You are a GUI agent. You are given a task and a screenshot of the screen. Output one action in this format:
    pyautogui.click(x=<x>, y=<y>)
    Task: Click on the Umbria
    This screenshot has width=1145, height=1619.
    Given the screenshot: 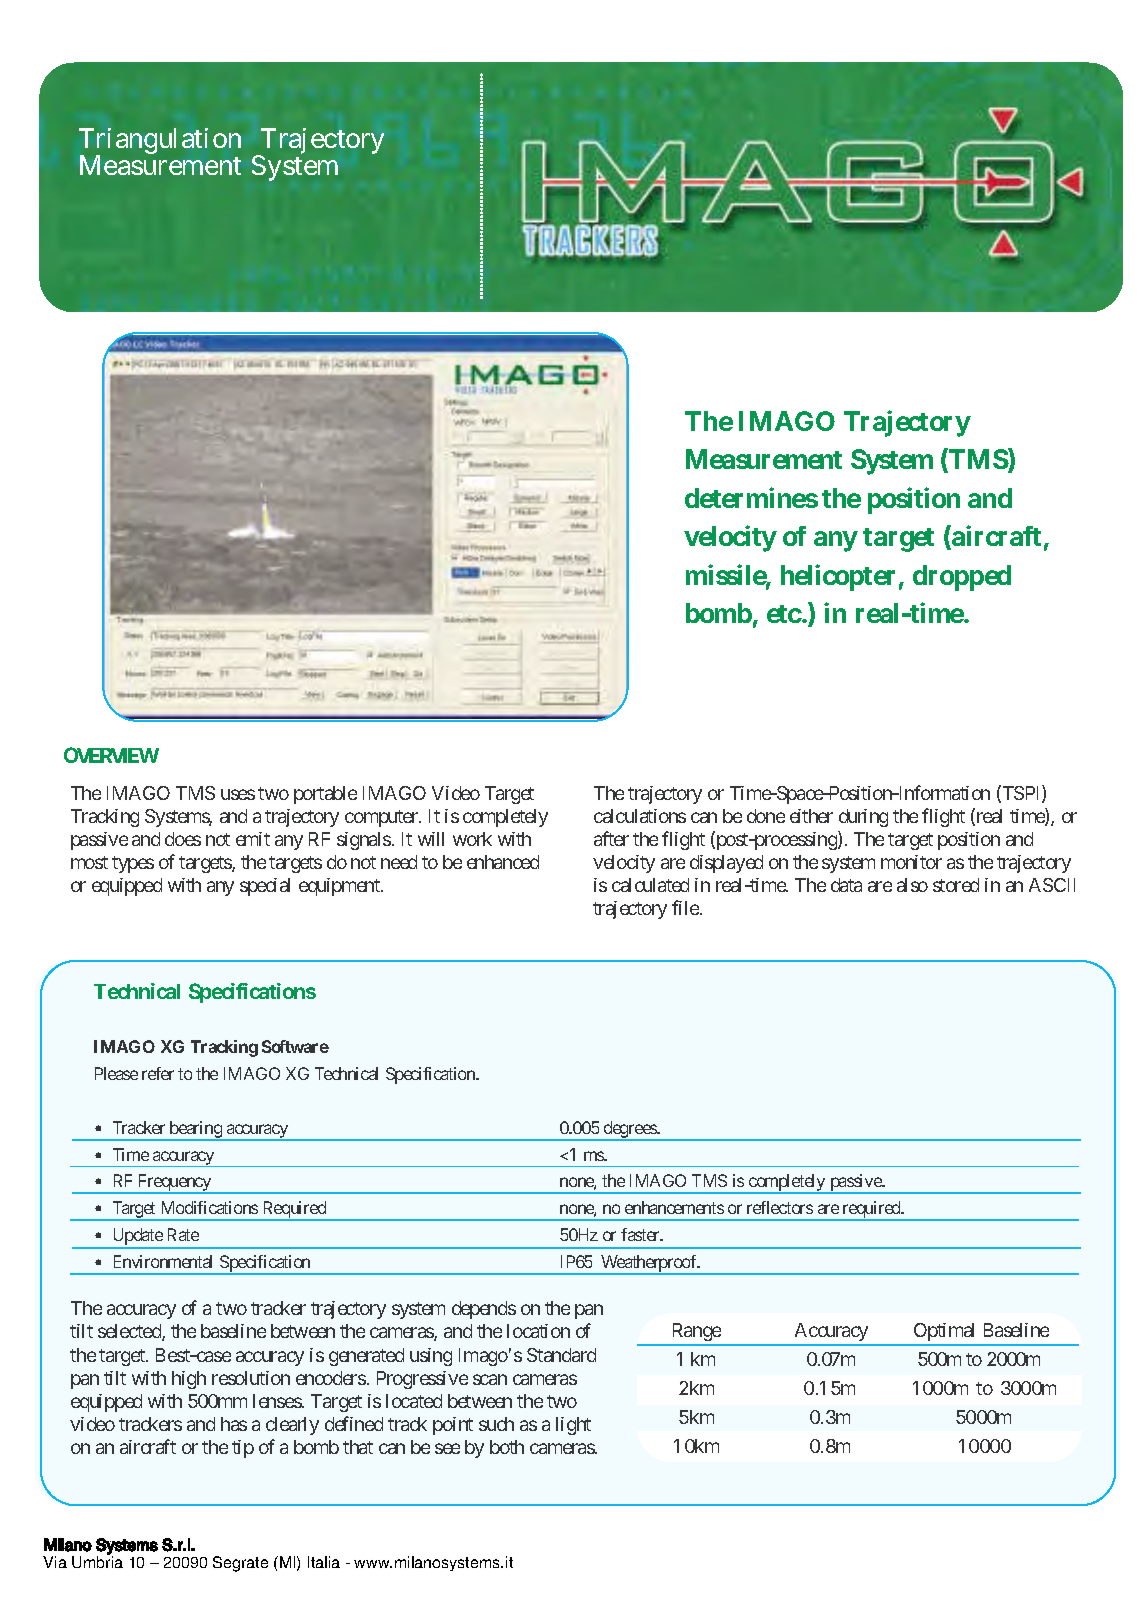 What is the action you would take?
    pyautogui.click(x=97, y=1561)
